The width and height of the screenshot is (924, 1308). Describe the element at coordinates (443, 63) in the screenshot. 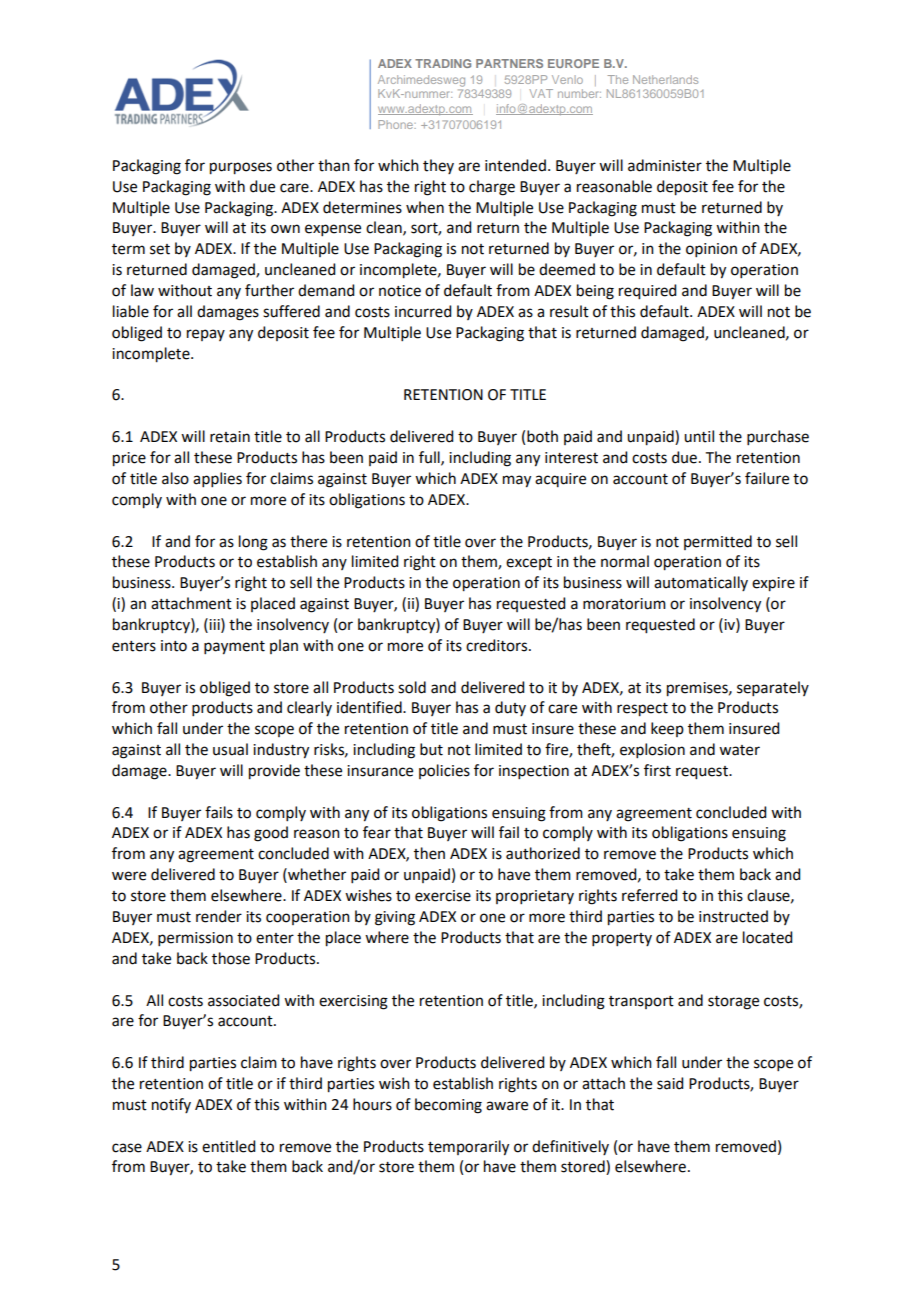

I see `TRADING` at that location.
